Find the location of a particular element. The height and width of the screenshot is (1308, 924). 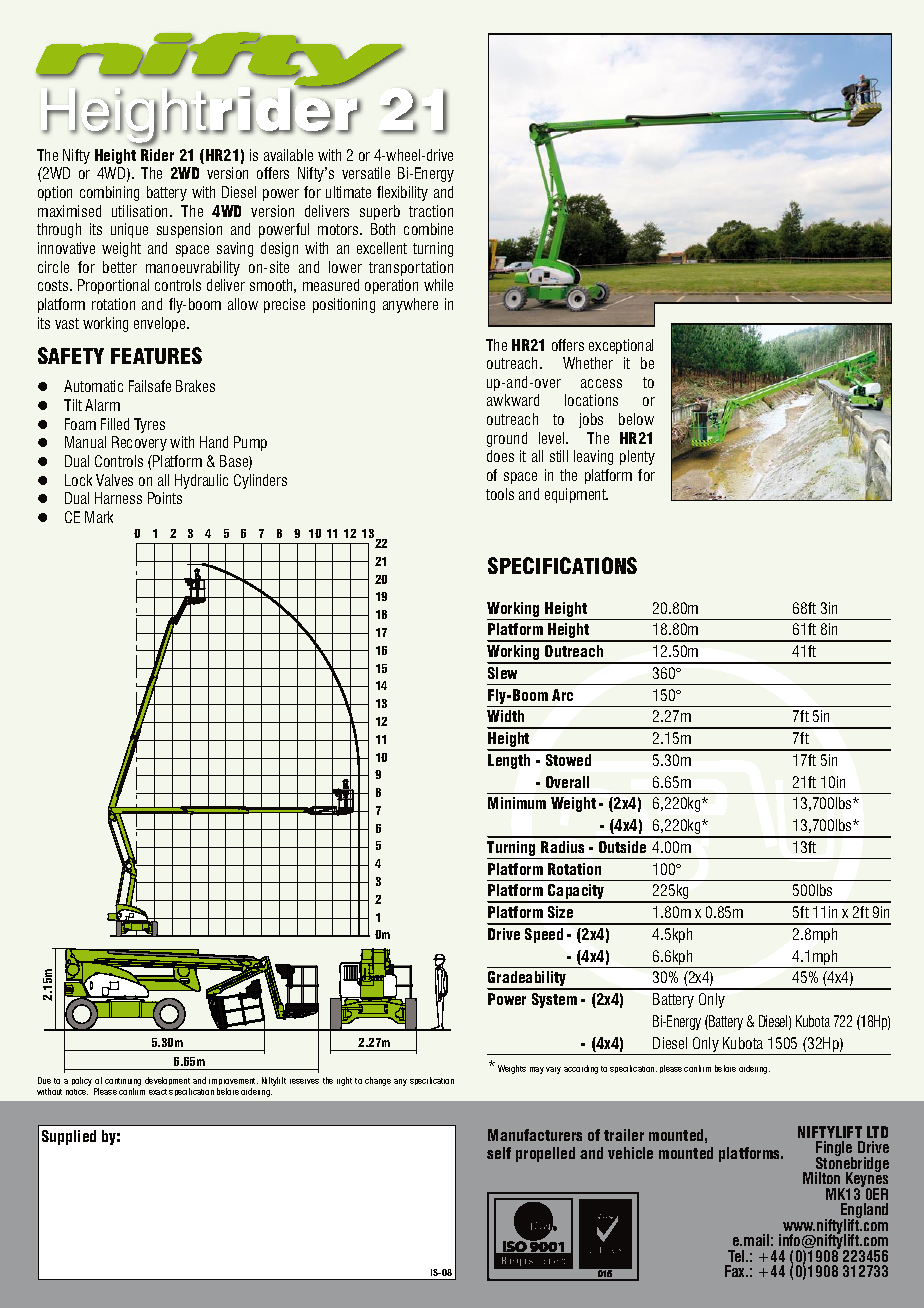

Width is located at coordinates (505, 716).
